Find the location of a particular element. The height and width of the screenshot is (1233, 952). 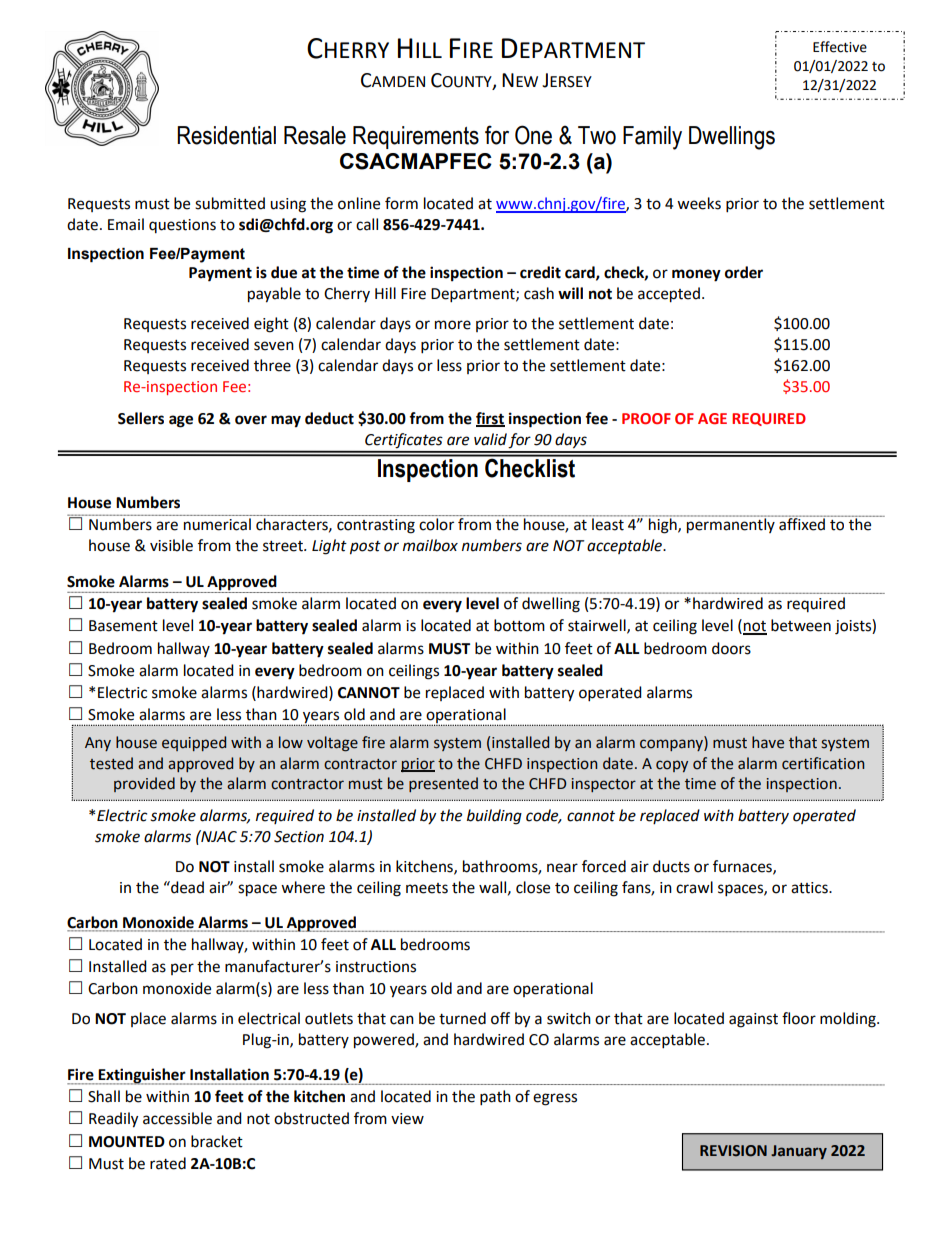

accessible is located at coordinates (177, 1118).
